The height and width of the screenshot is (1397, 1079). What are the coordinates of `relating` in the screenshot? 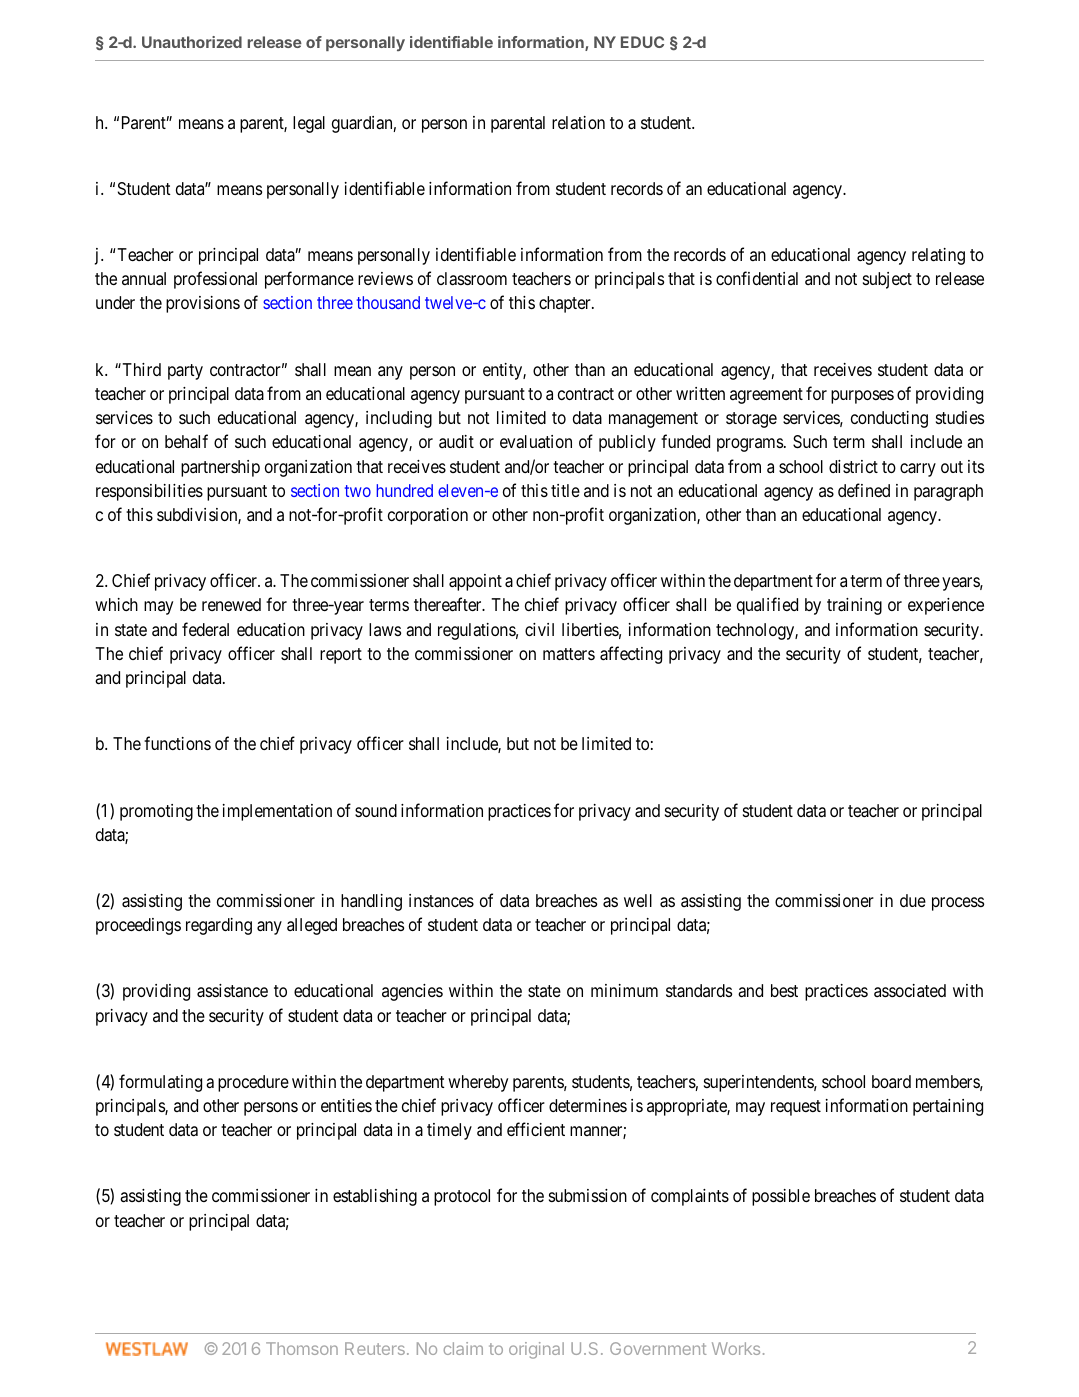 It's located at (938, 256).
